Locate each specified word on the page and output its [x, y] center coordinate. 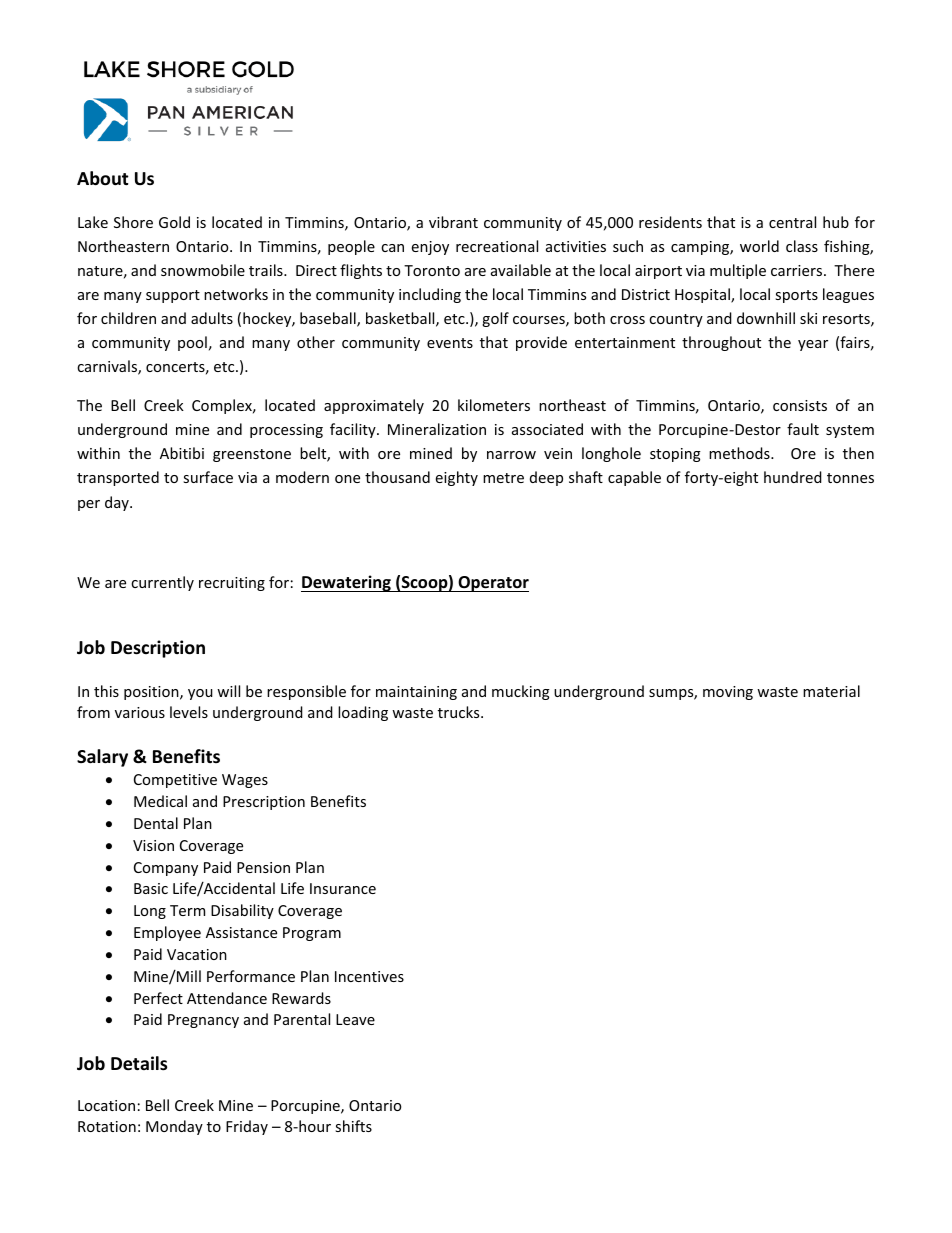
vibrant [453, 222]
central [792, 222]
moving [728, 693]
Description [158, 649]
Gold [174, 222]
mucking [521, 692]
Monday [174, 1127]
